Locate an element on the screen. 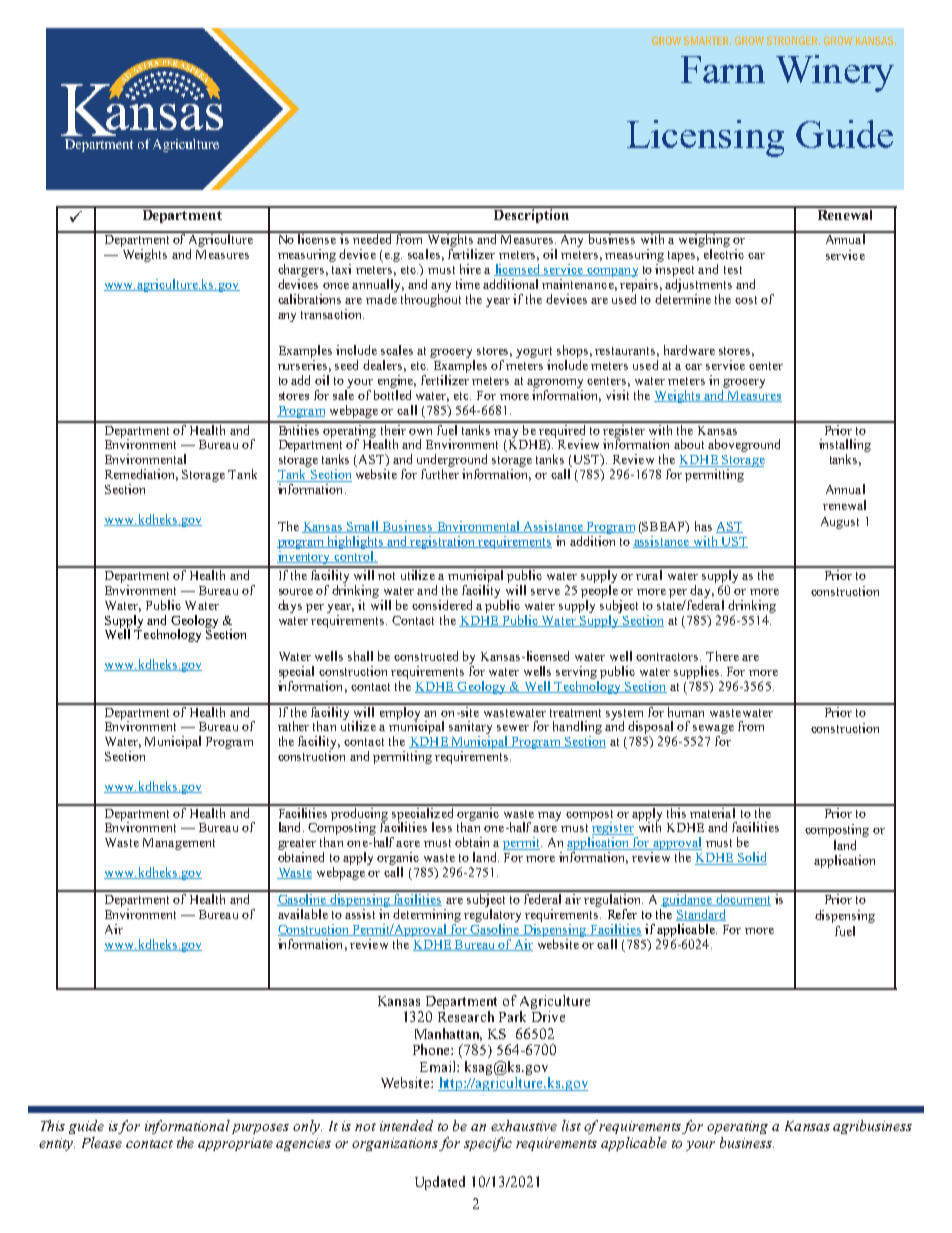 This screenshot has width=952, height=1233. days is located at coordinates (290, 606).
